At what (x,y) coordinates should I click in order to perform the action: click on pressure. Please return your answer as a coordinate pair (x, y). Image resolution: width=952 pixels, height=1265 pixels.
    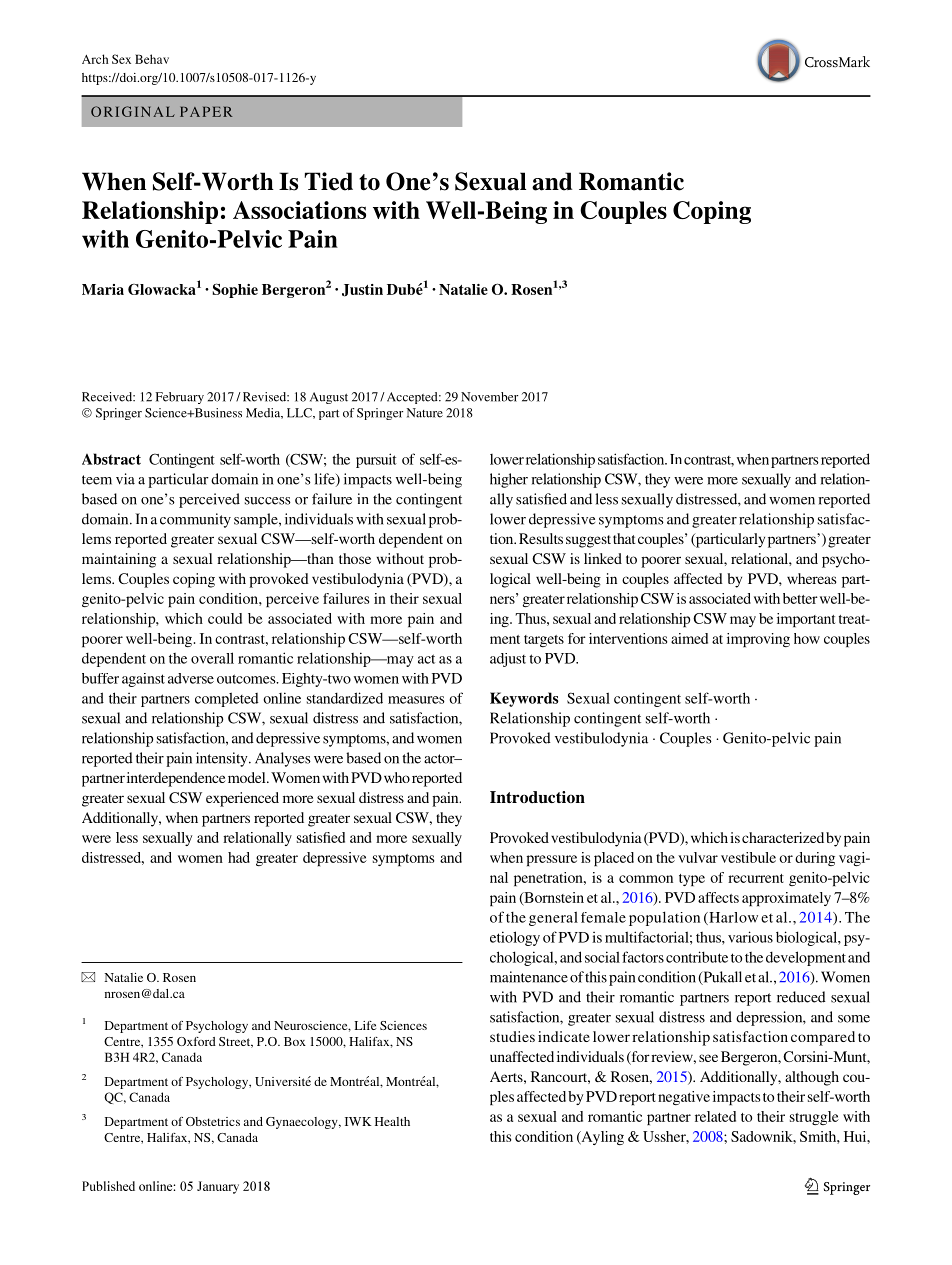
    Looking at the image, I should click on (551, 860).
